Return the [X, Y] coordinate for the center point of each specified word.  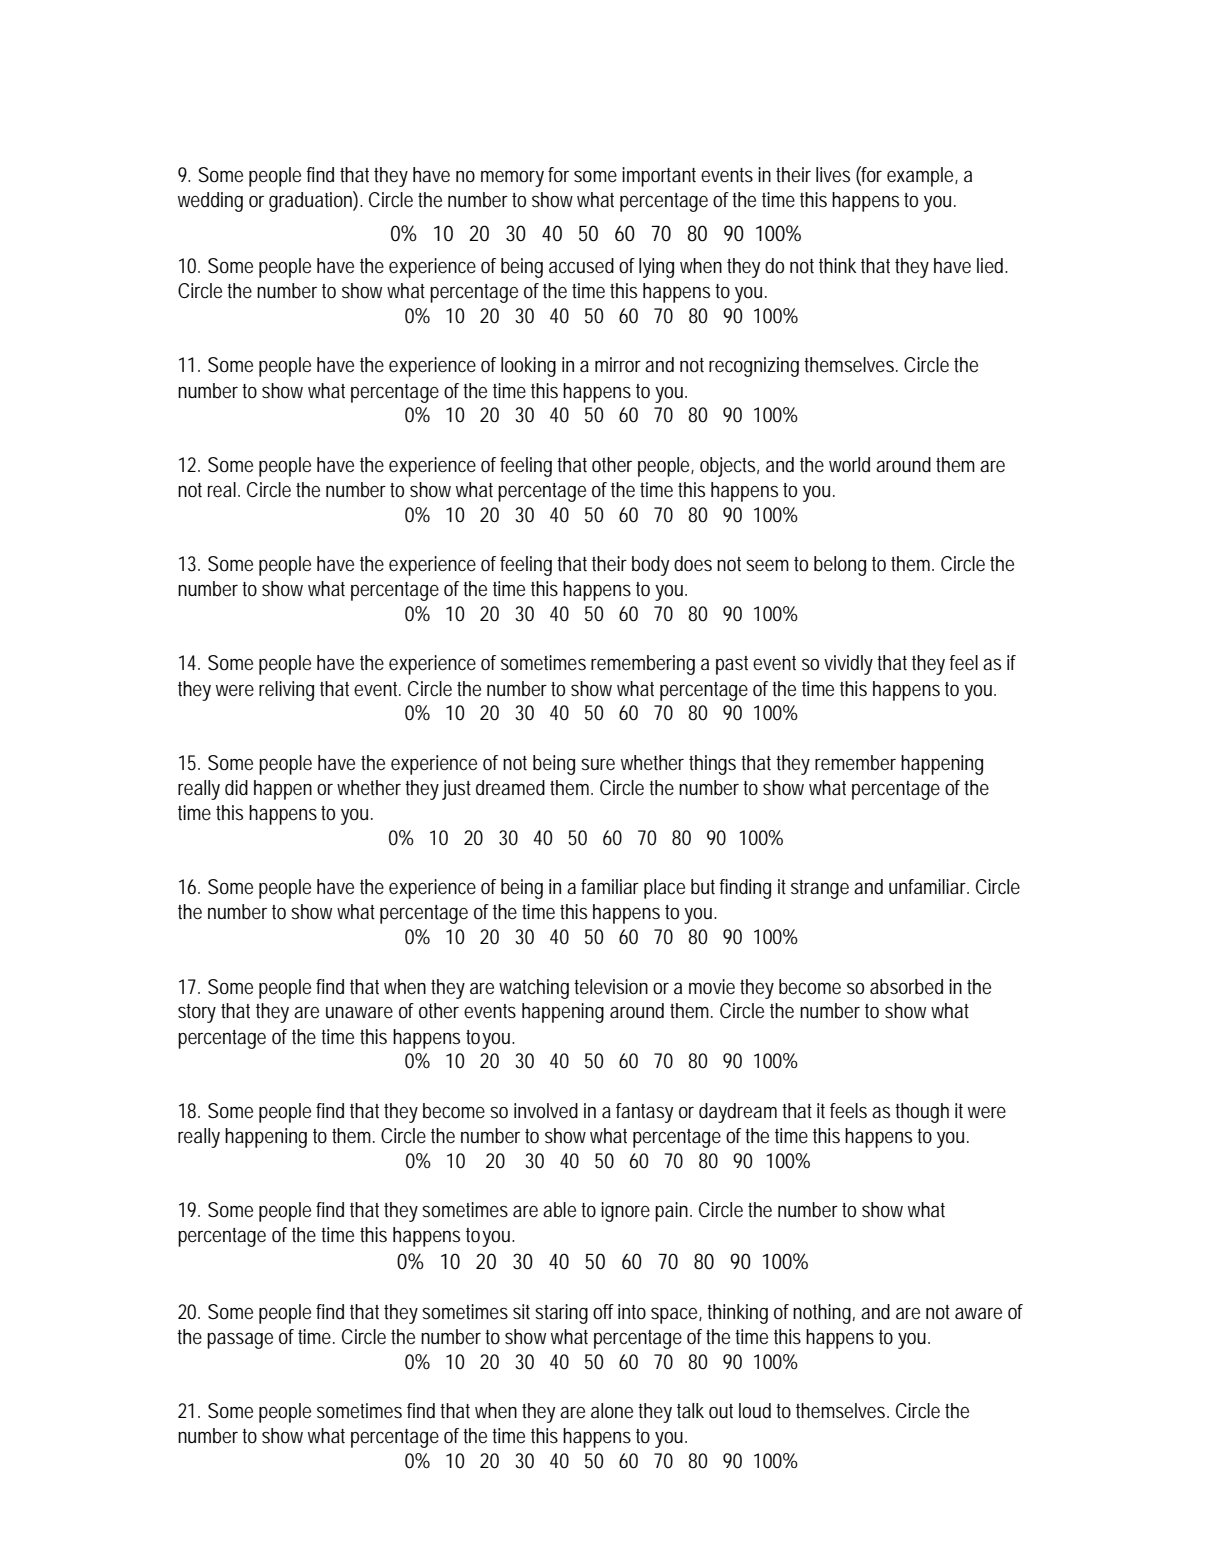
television [611, 987]
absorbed [906, 987]
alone [612, 1411]
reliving [286, 691]
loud [755, 1411]
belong [840, 566]
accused [581, 266]
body [650, 566]
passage [240, 1340]
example [922, 177]
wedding [210, 202]
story [197, 1013]
